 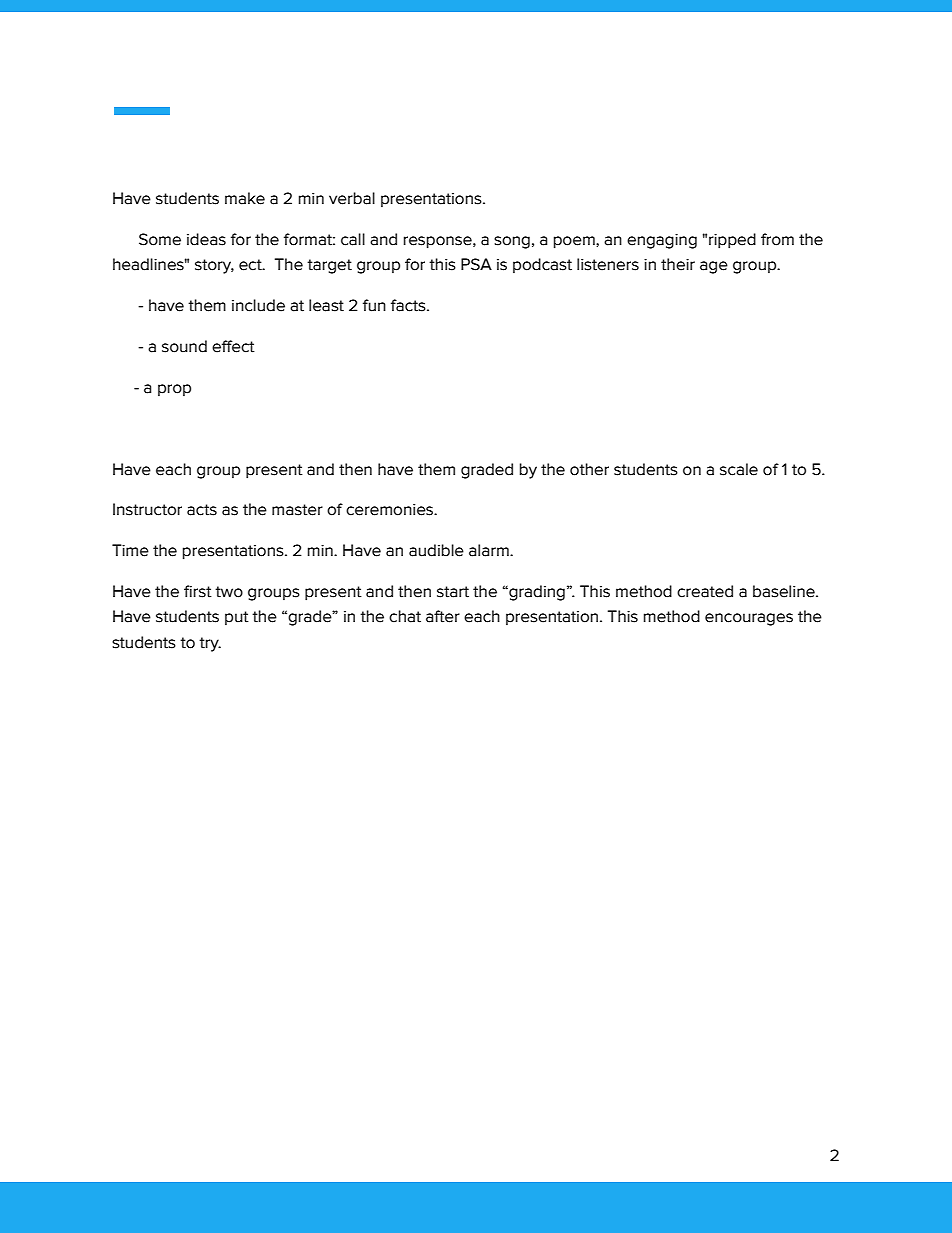 I want to click on song, so click(x=512, y=242).
